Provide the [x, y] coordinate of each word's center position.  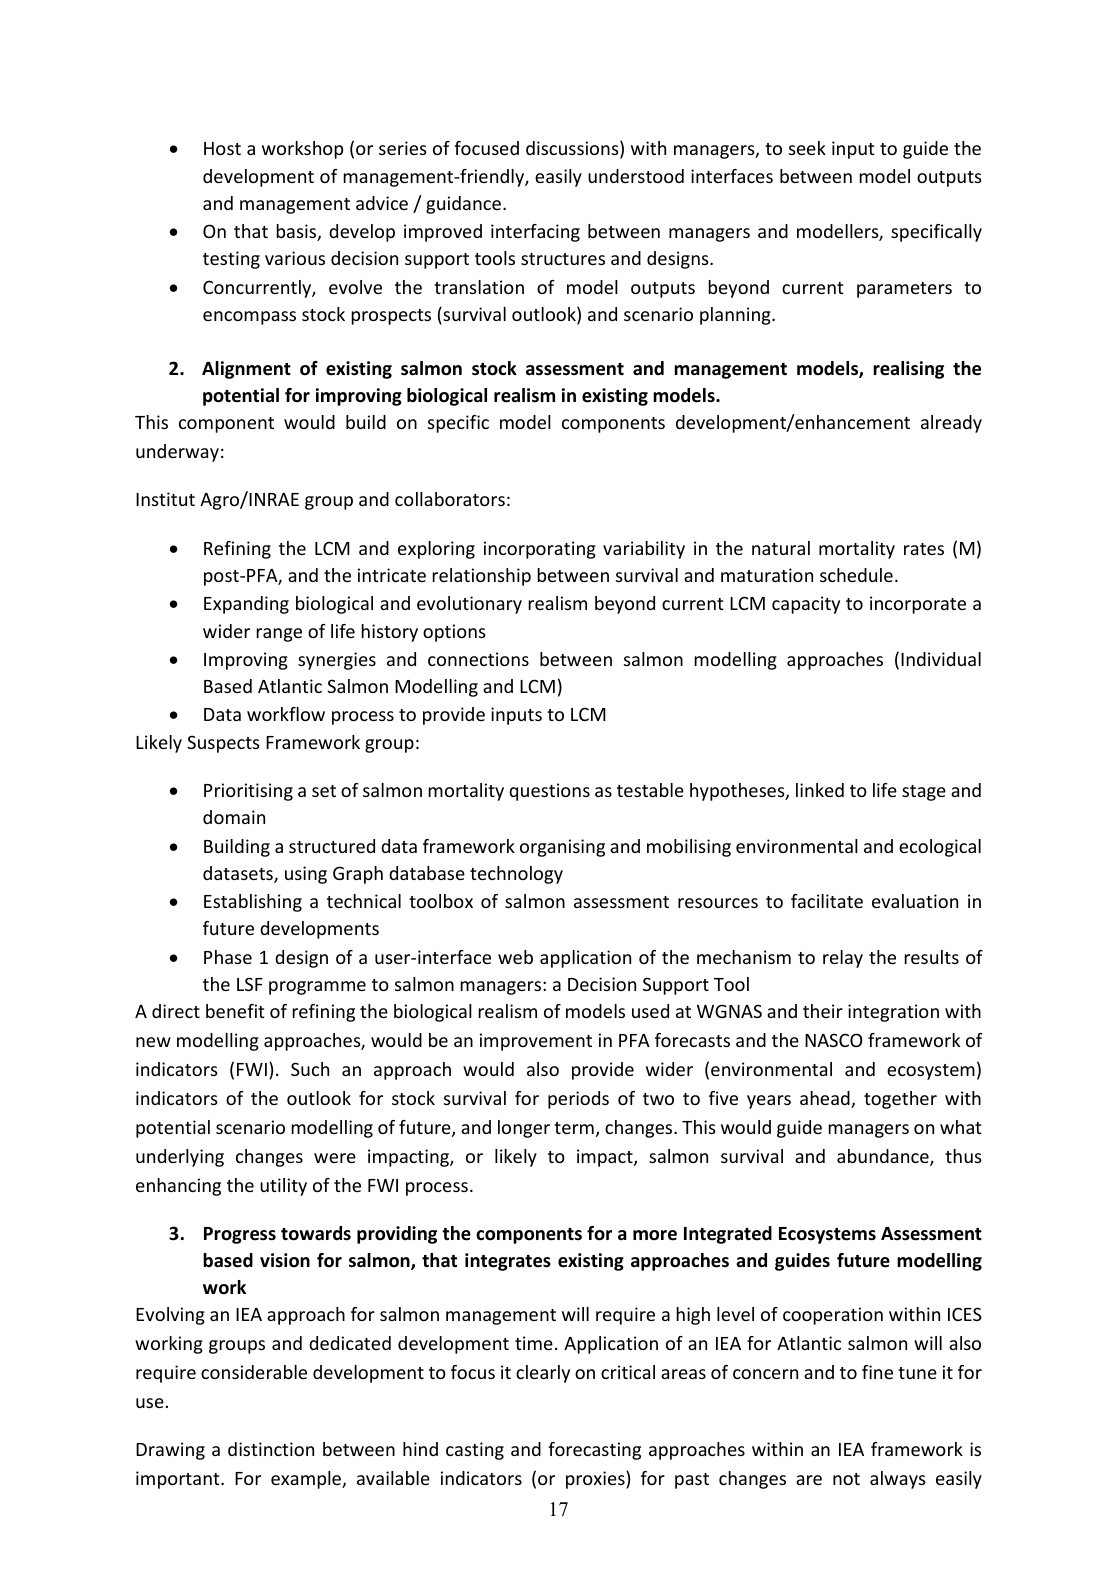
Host [222, 148]
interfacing [535, 233]
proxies [596, 1480]
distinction [271, 1449]
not [846, 1479]
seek [807, 148]
